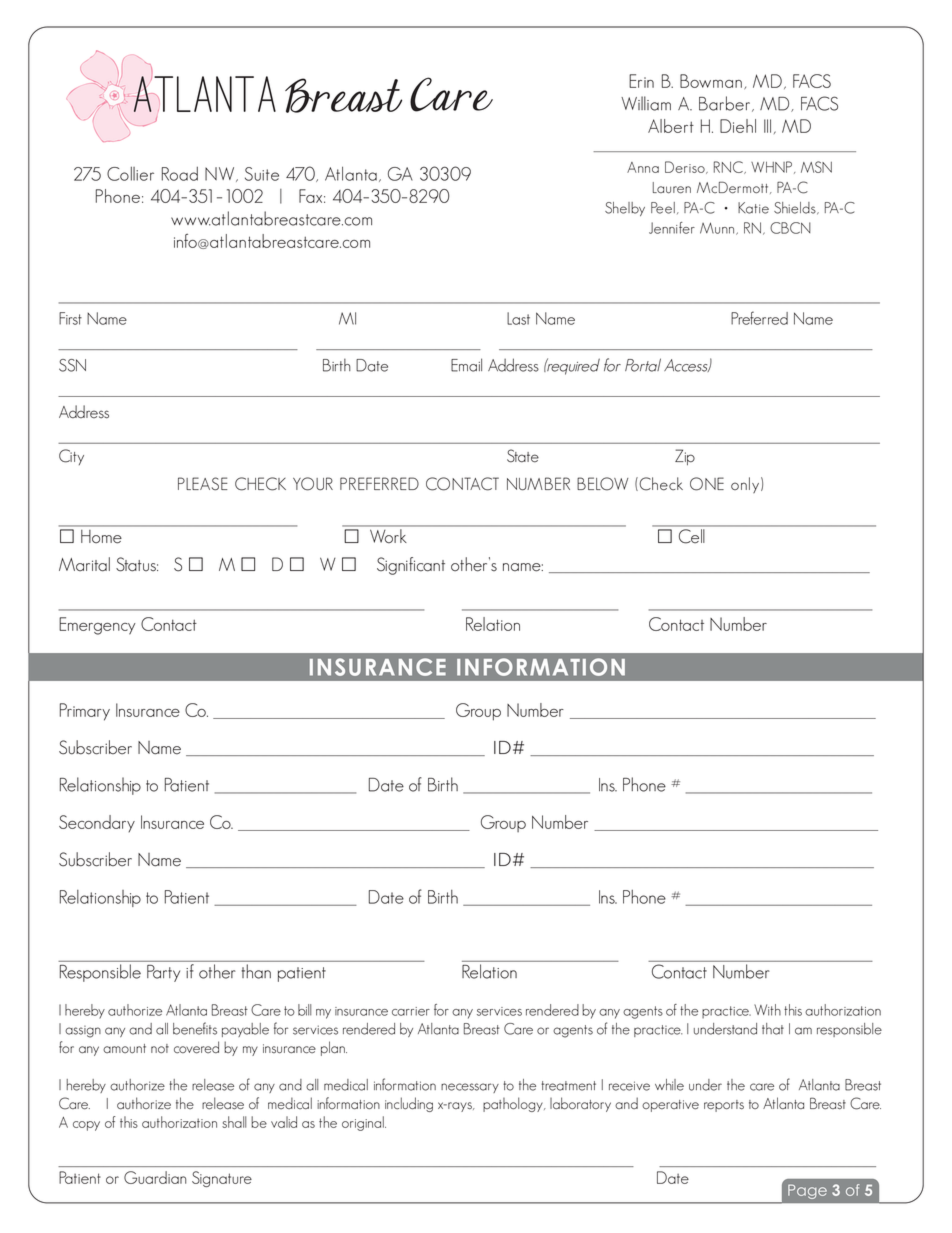 This screenshot has height=1233, width=952. I want to click on Road, so click(180, 174).
